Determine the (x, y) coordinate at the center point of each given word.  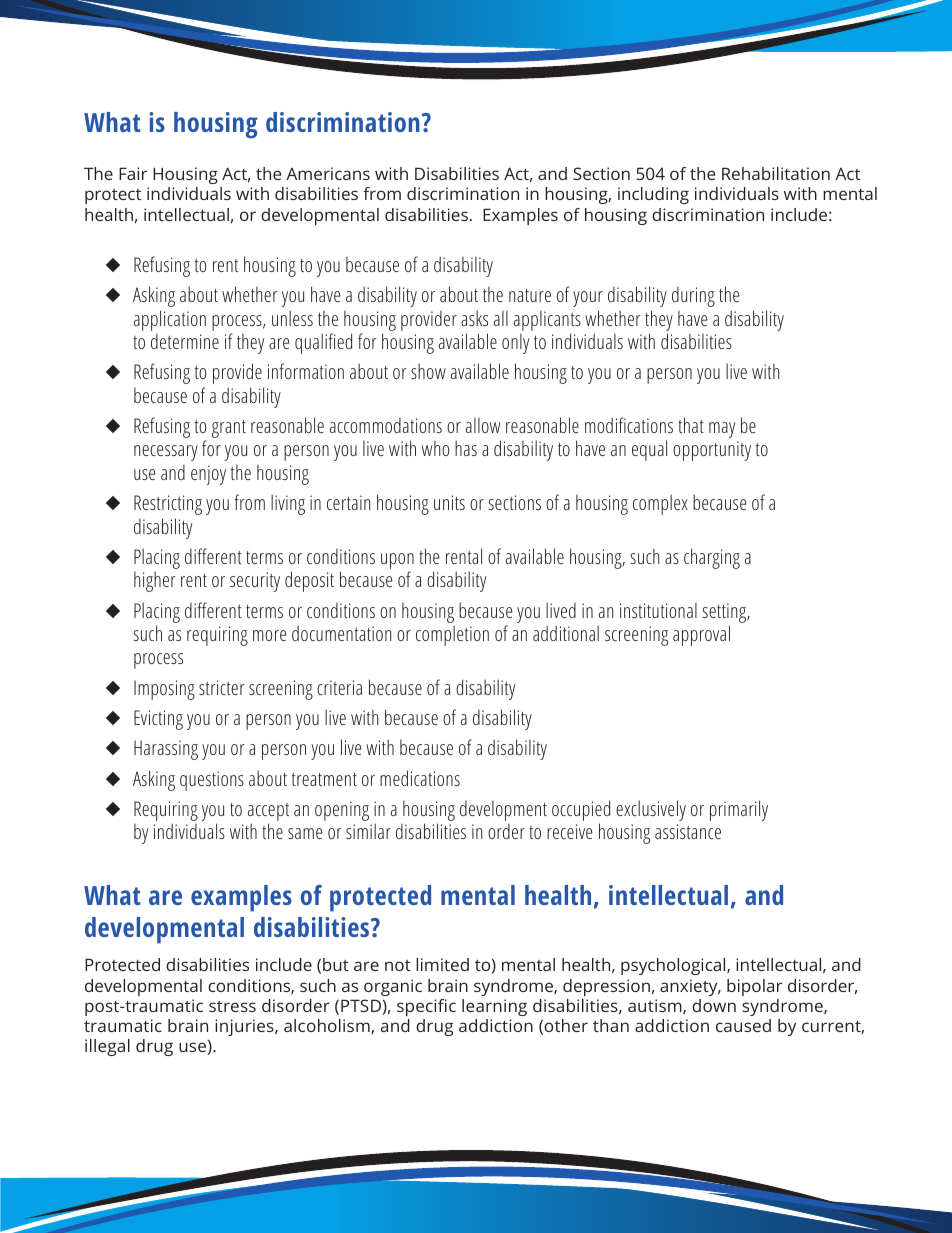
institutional (658, 610)
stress (232, 1006)
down (714, 1005)
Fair (133, 173)
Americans (328, 173)
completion (452, 635)
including (653, 195)
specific (426, 1007)
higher (154, 581)
